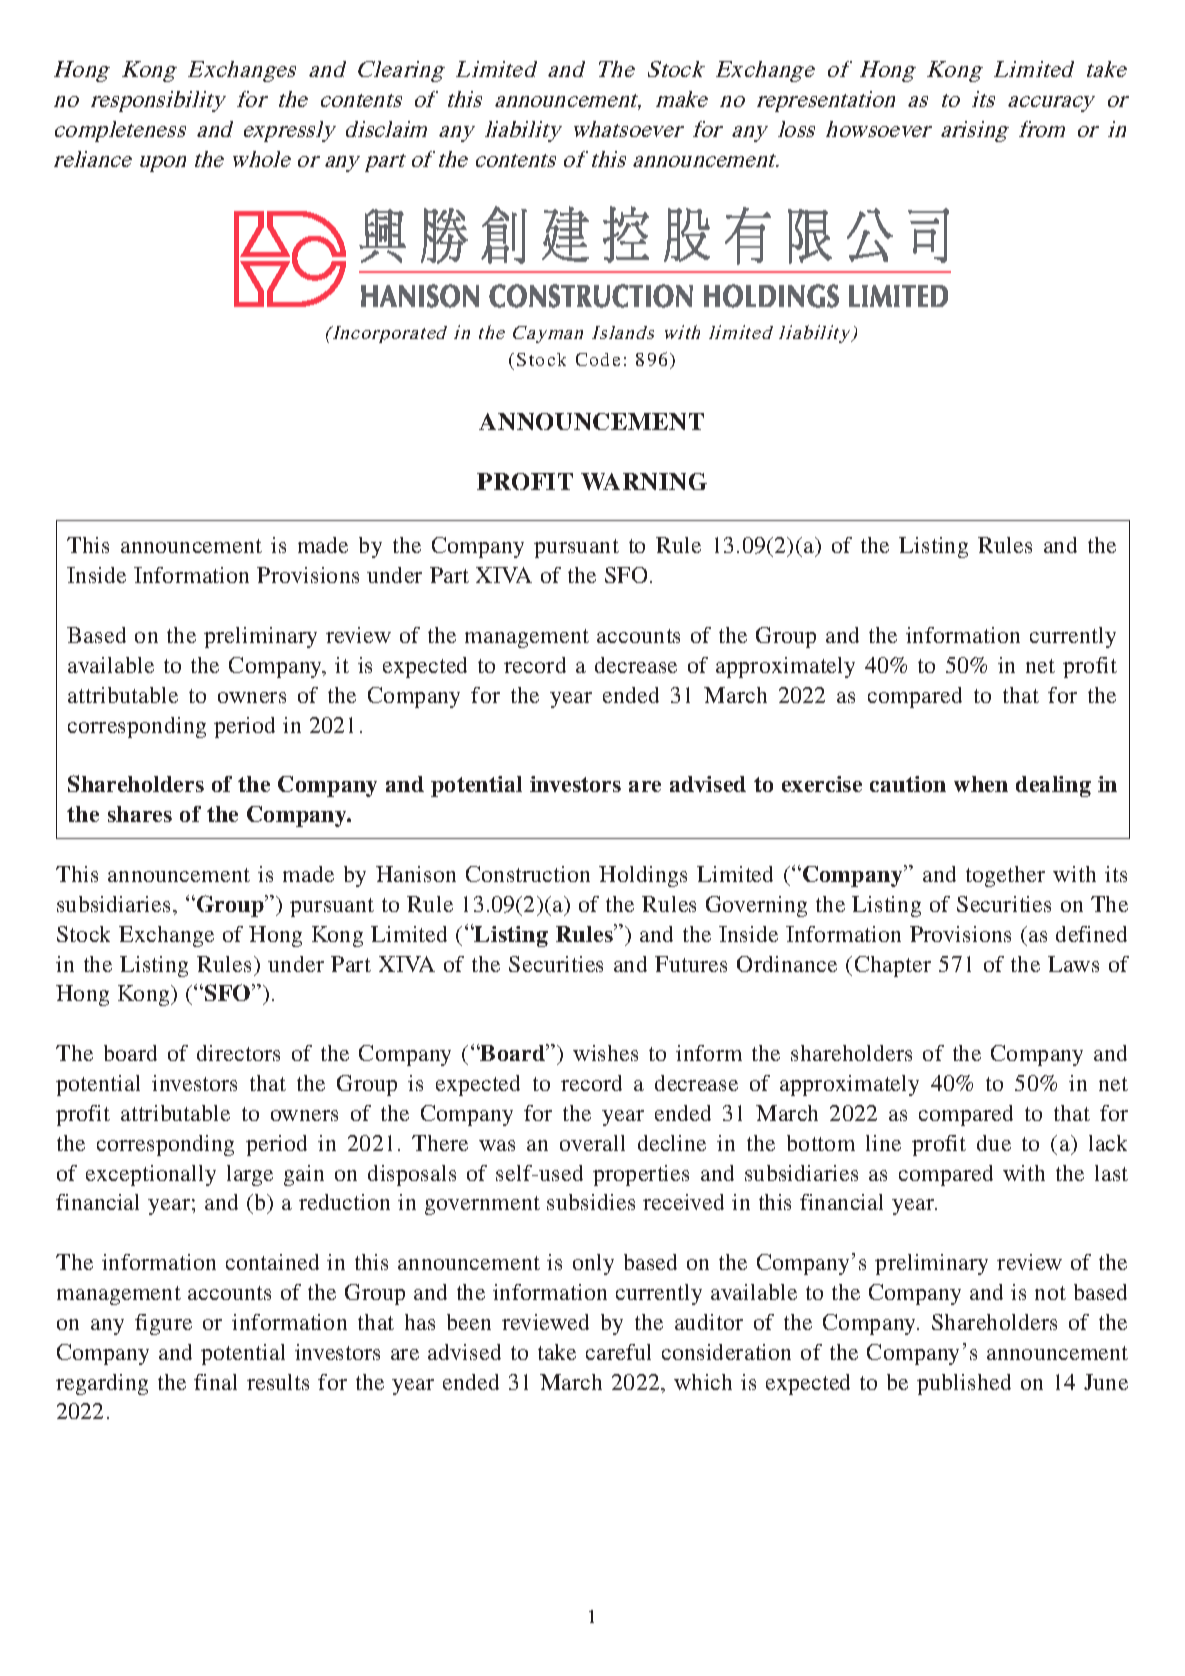 Image resolution: width=1185 pixels, height=1676 pixels. What do you see at coordinates (140, 814) in the screenshot?
I see `shares` at bounding box center [140, 814].
